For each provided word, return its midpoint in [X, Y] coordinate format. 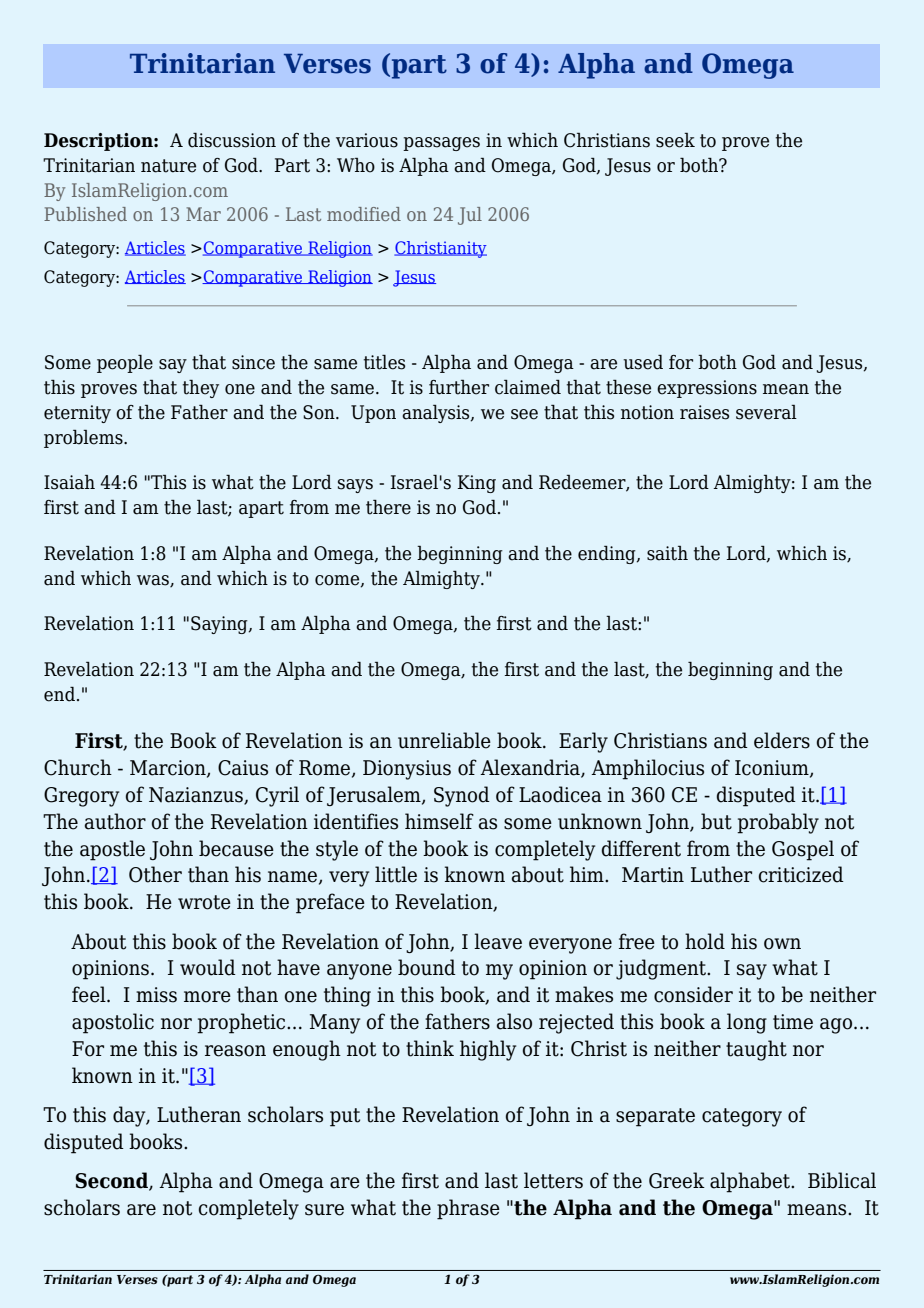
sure [324, 1210]
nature [168, 166]
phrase [468, 1209]
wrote [204, 902]
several [766, 412]
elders [782, 740]
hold [705, 941]
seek [675, 140]
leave [498, 941]
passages [441, 144]
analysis [437, 413]
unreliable [444, 740]
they [201, 389]
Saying [220, 625]
